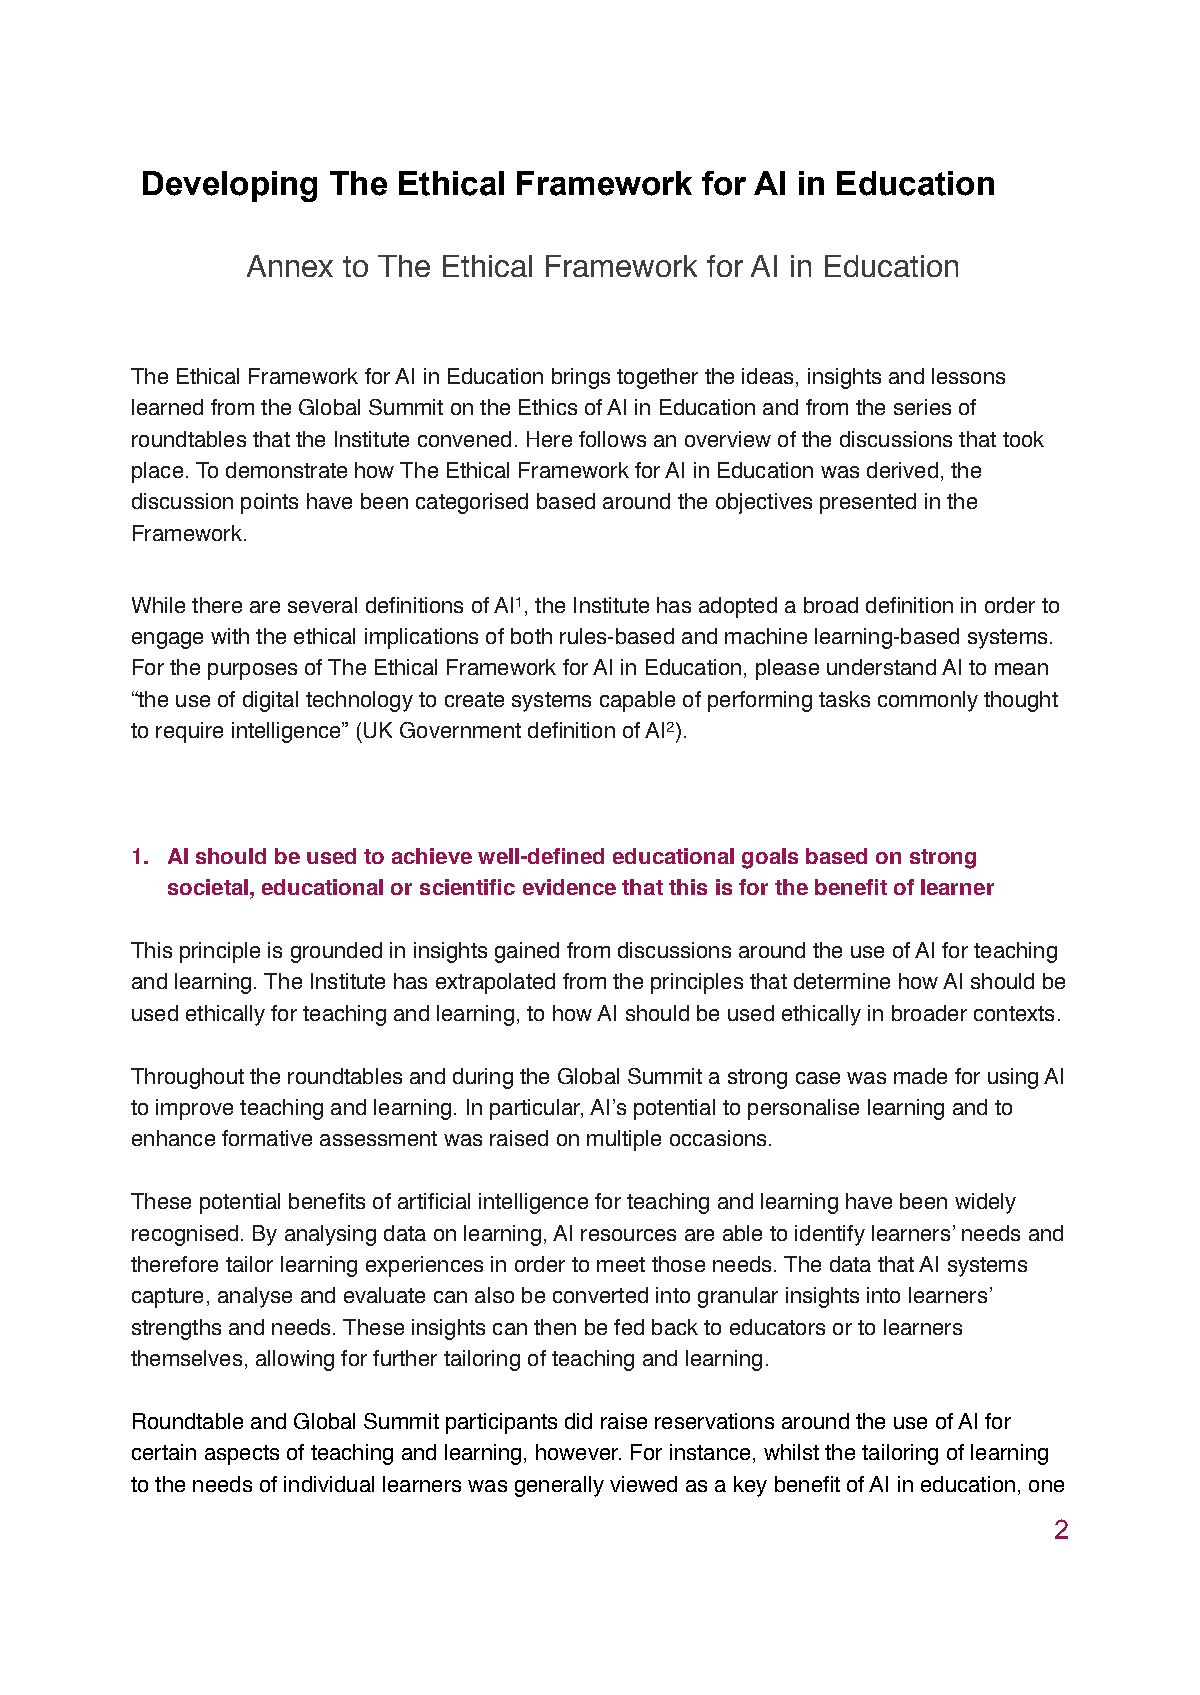  Describe the element at coordinates (242, 1455) in the screenshot. I see `aspects` at that location.
